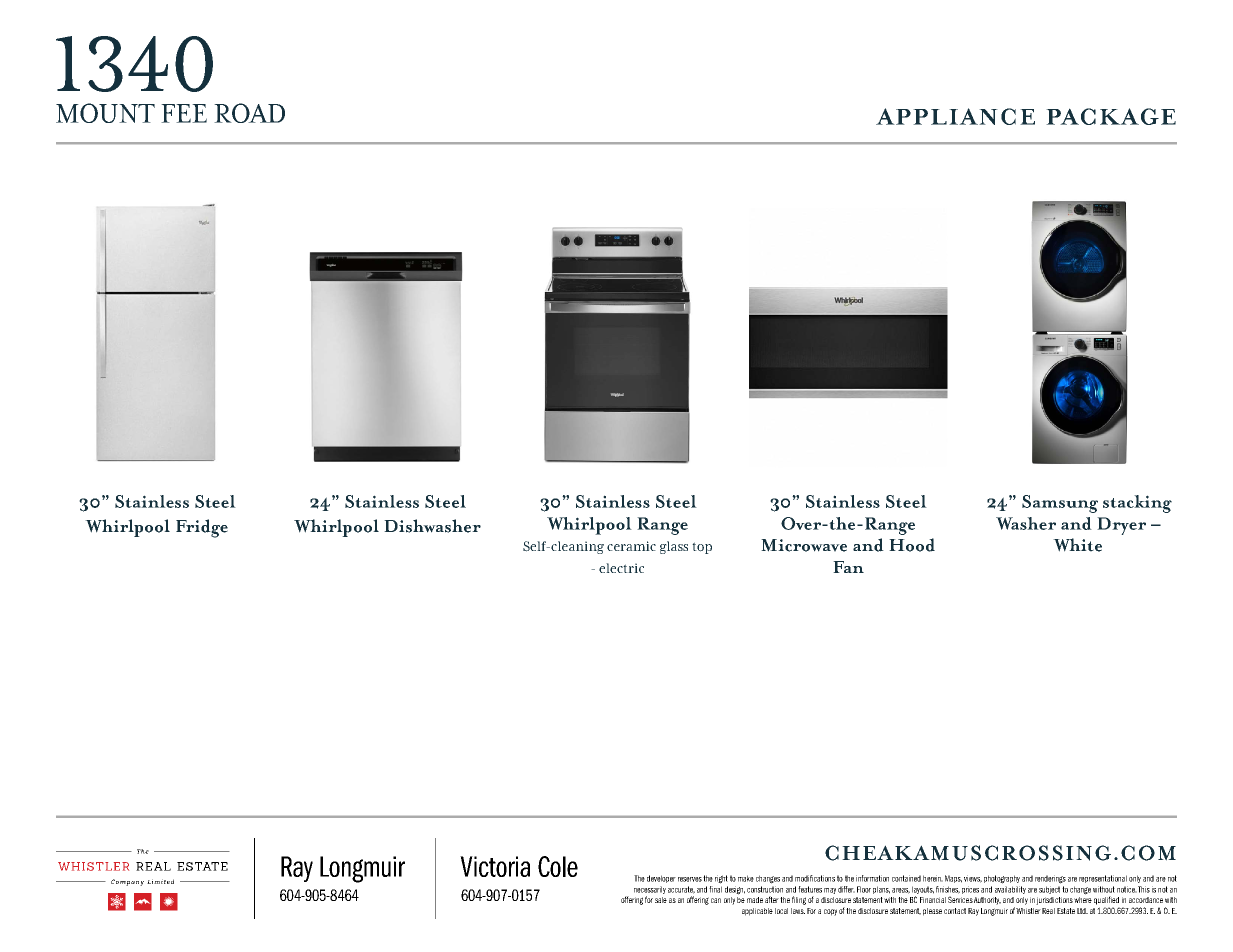  I want to click on Fridge, so click(202, 528).
